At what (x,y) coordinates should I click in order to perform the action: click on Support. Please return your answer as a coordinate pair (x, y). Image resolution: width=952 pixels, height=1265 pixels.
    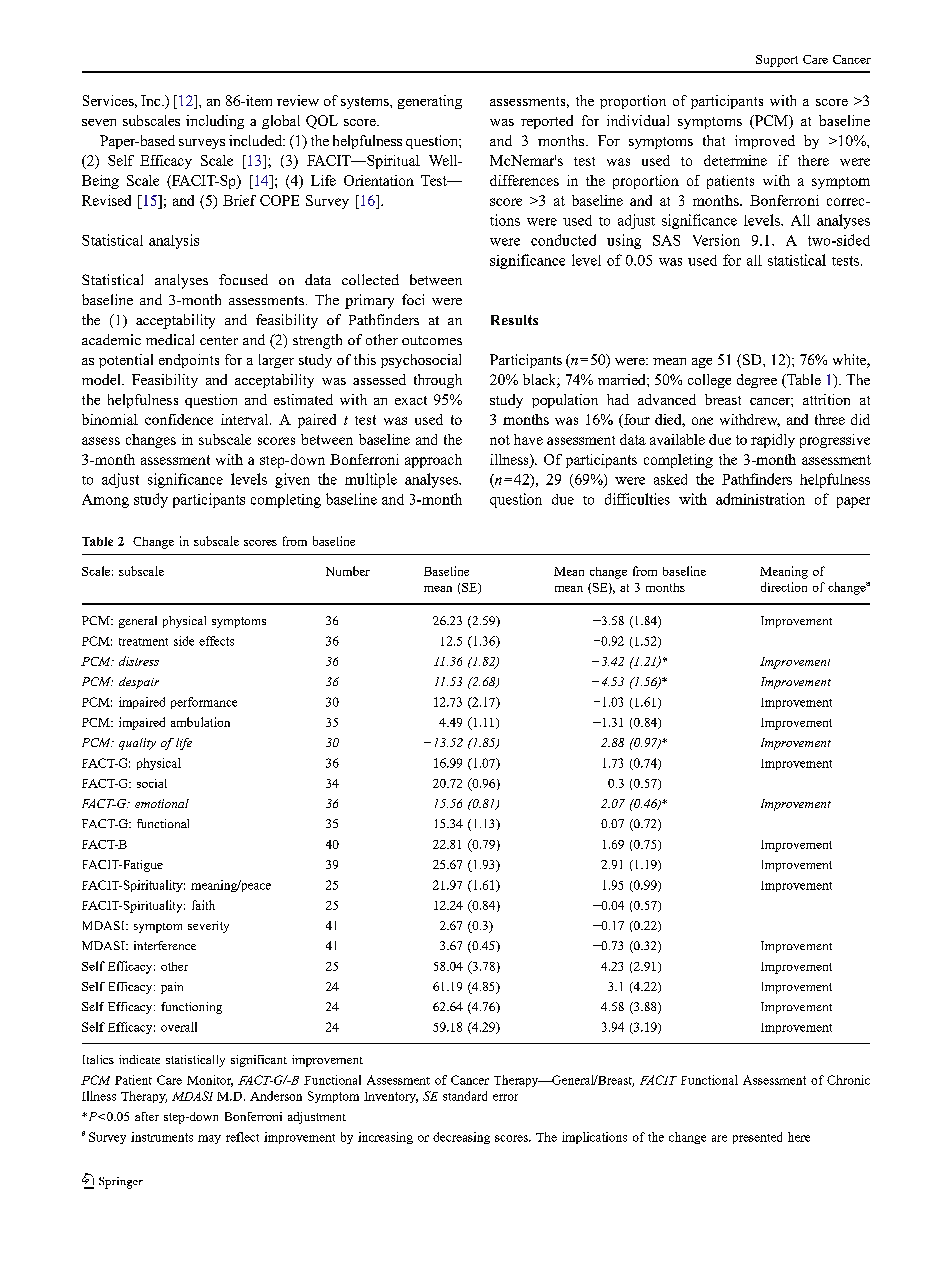
    Looking at the image, I should click on (777, 61).
